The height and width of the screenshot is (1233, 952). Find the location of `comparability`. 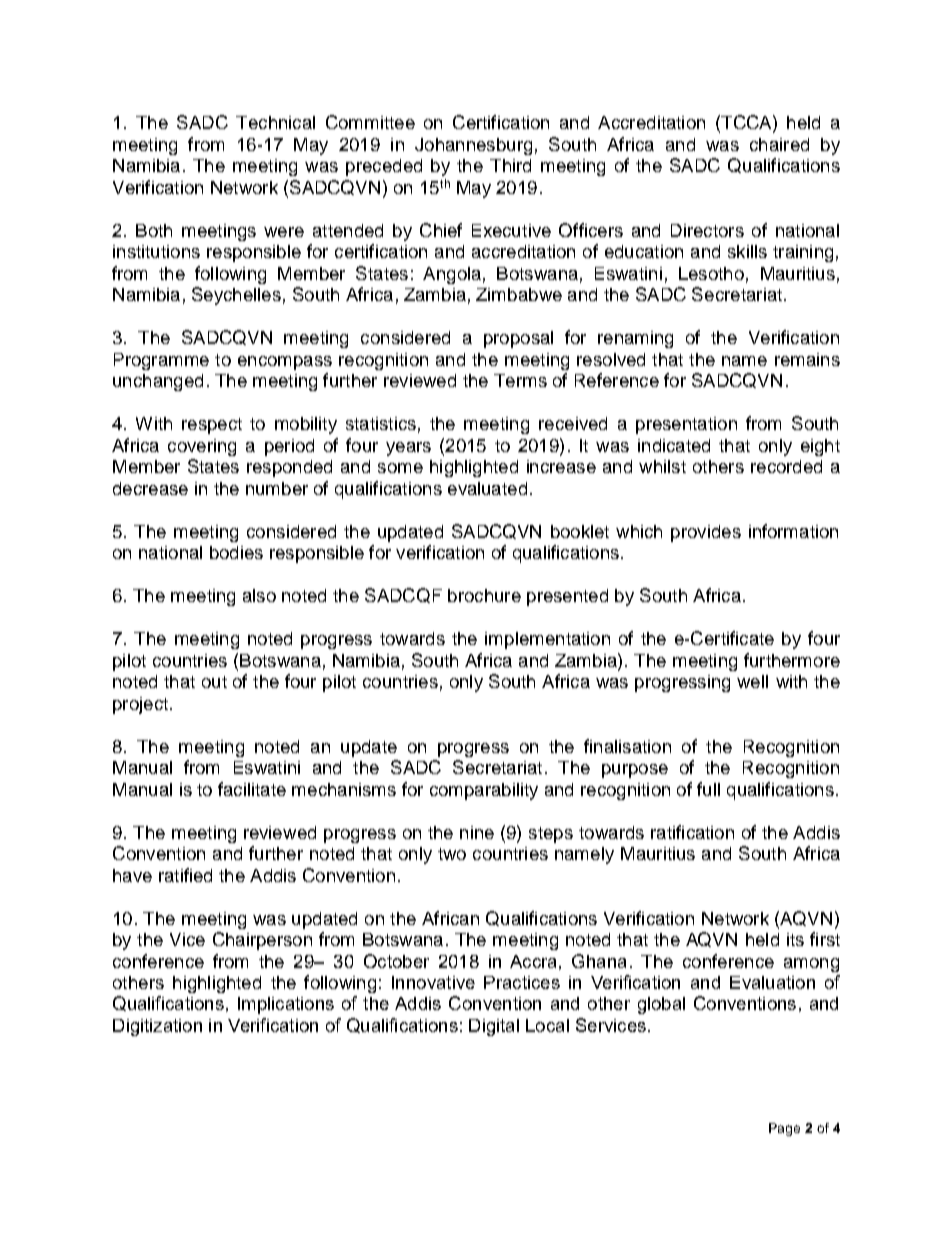

comparability is located at coordinates (484, 791).
